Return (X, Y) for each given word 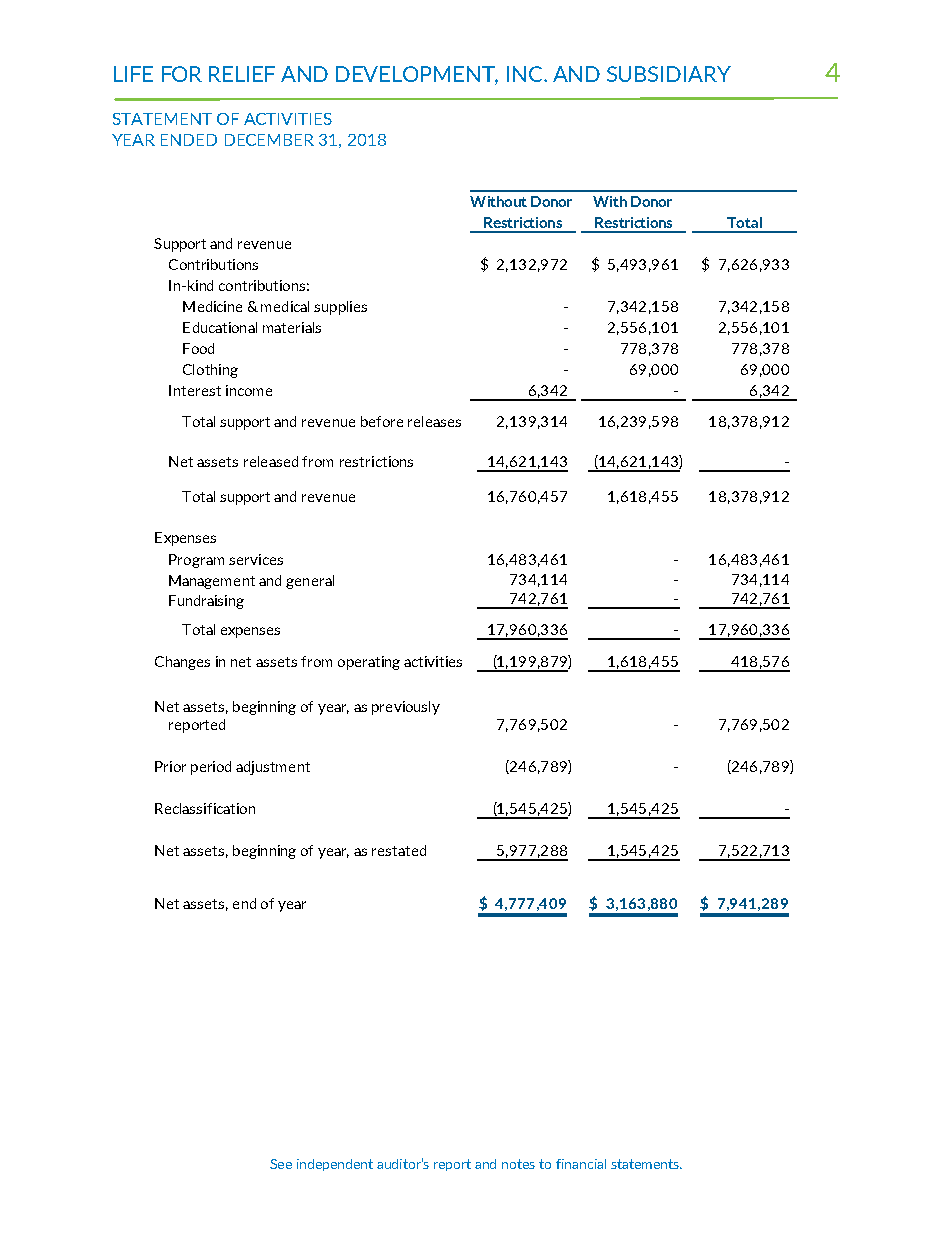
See (281, 1164)
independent (335, 1165)
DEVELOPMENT (417, 75)
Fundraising (206, 602)
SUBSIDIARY (669, 74)
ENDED (189, 140)
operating (369, 663)
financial (581, 1164)
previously (406, 708)
